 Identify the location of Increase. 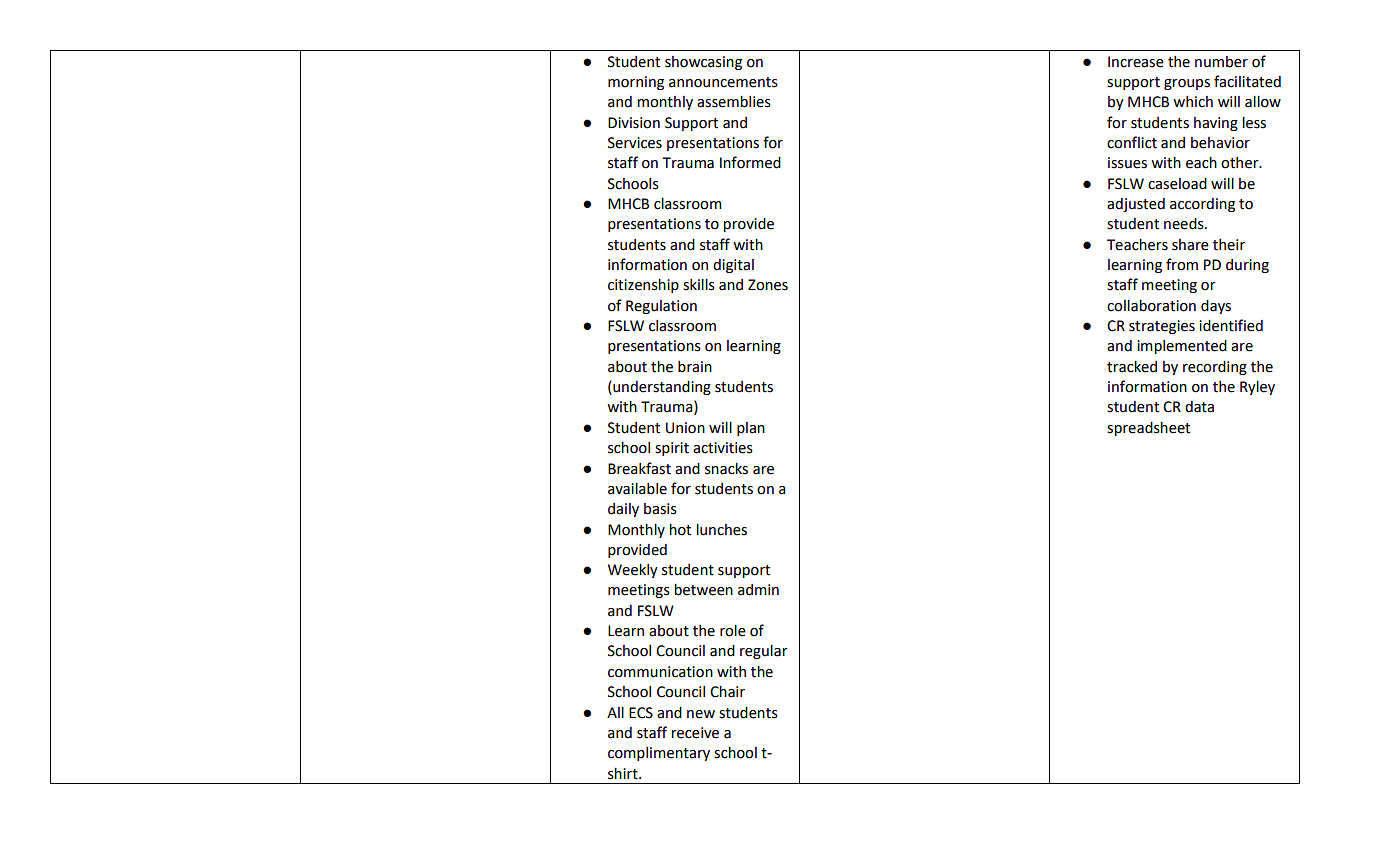
(1136, 62).
